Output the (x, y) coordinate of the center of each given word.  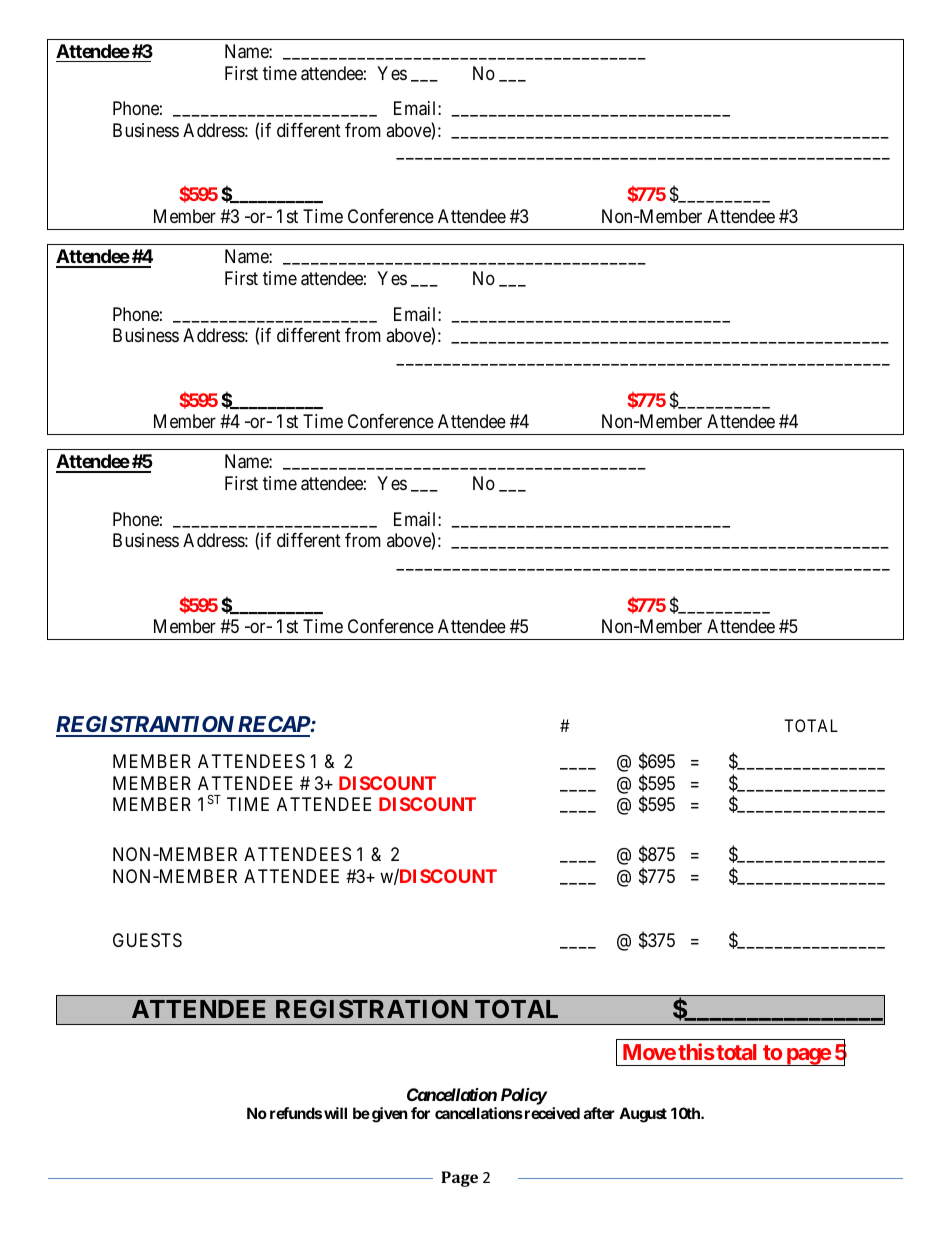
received (551, 1113)
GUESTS (147, 940)
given (389, 1115)
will (335, 1113)
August (643, 1115)
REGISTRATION (372, 1008)
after (599, 1113)
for (420, 1113)
